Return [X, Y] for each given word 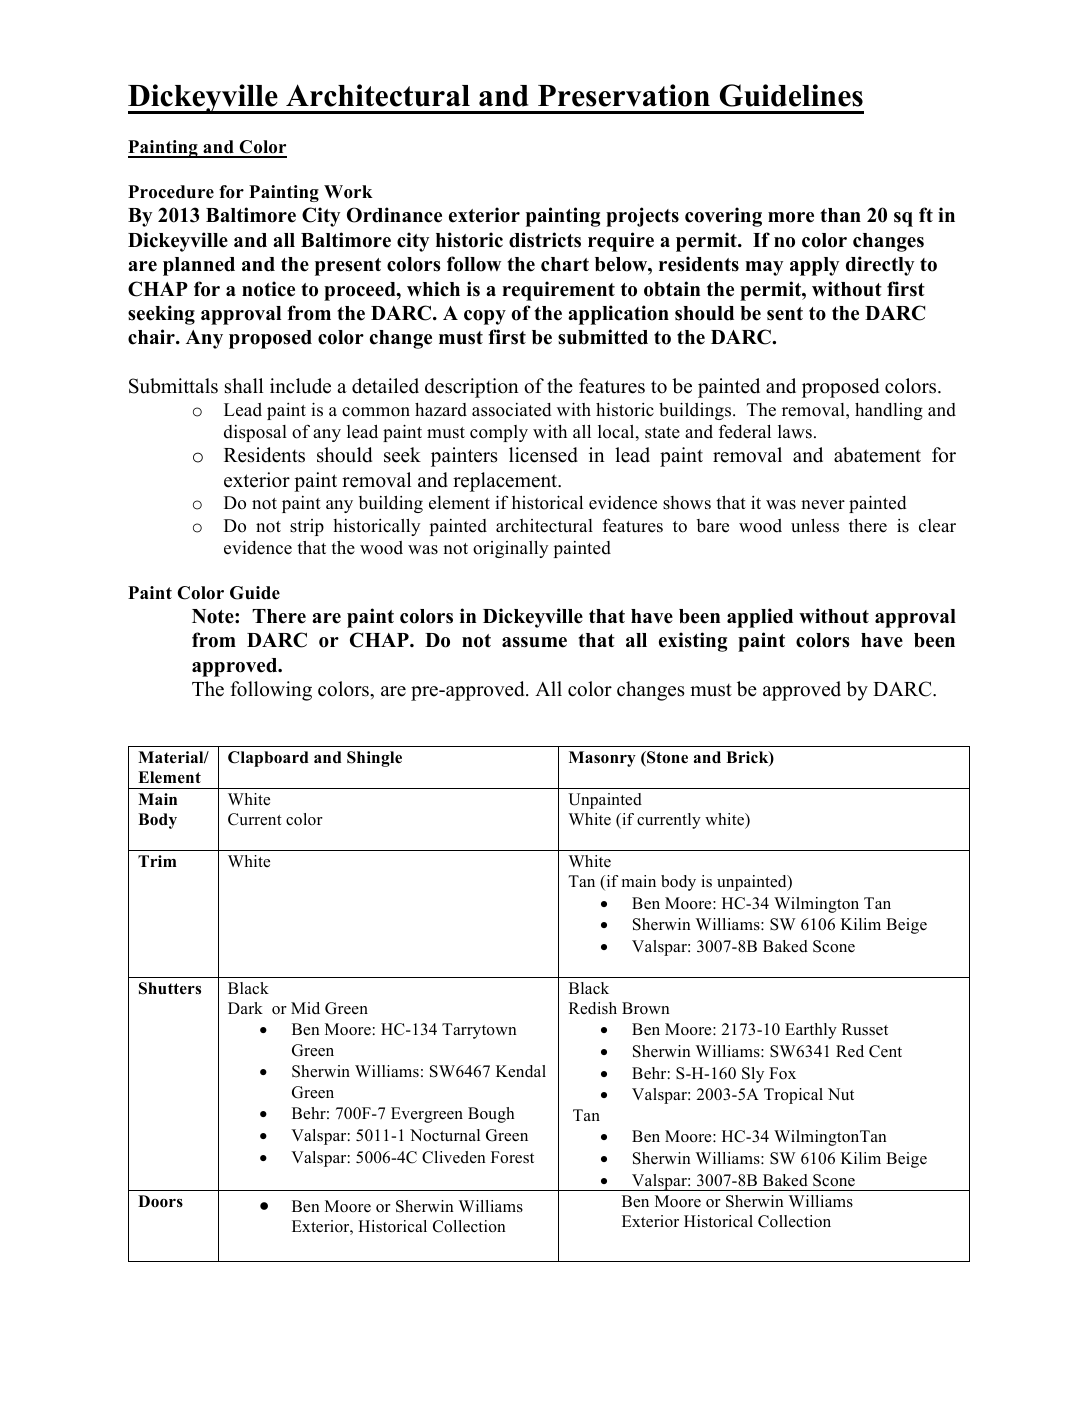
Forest [512, 1157]
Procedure [171, 192]
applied [760, 618]
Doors [160, 1201]
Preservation [624, 95]
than [840, 215]
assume [534, 642]
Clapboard [268, 759]
